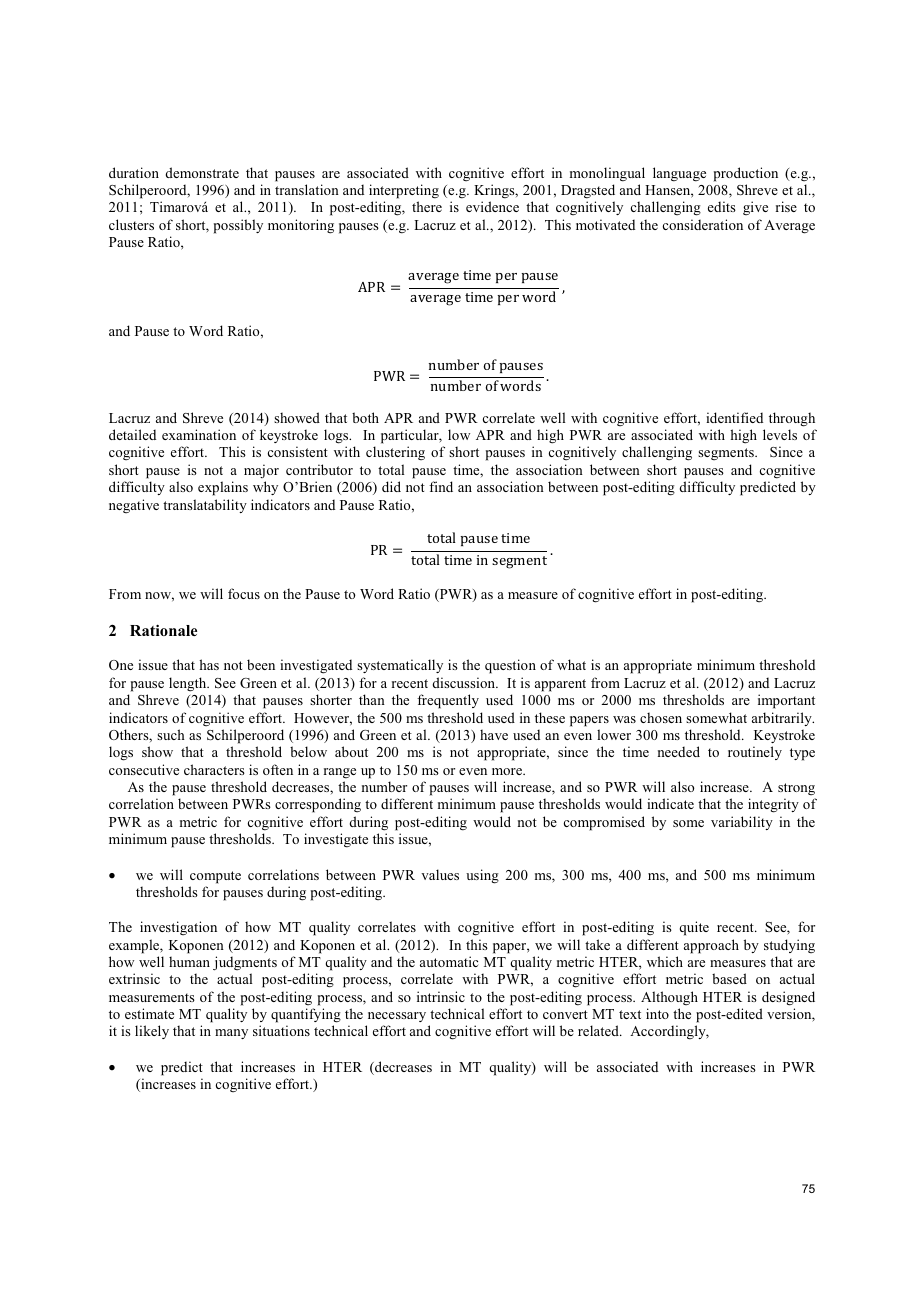  Describe the element at coordinates (171, 734) in the screenshot. I see `such` at that location.
